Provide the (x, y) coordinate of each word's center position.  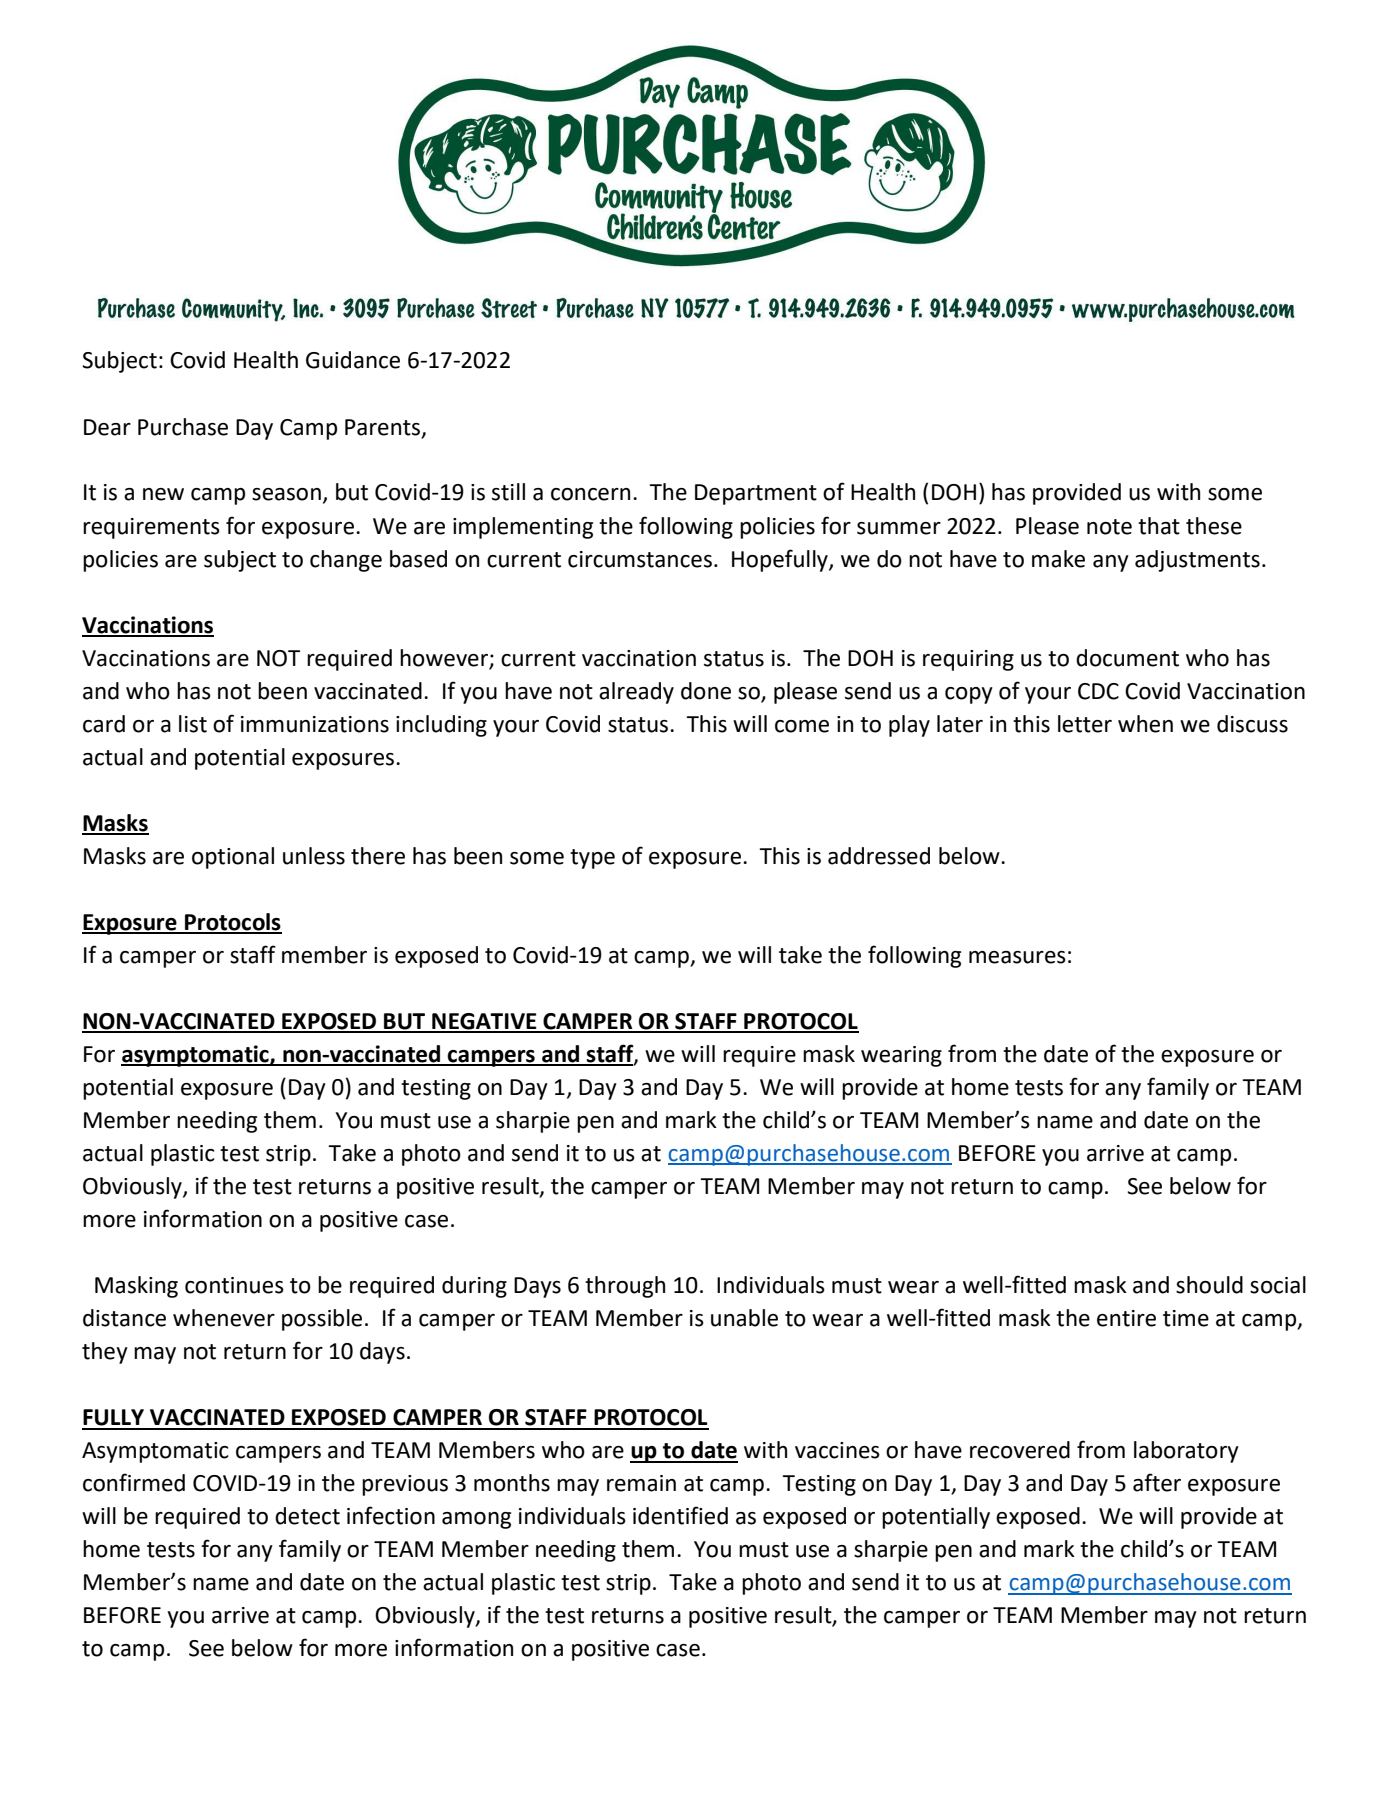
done (706, 691)
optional (233, 858)
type (592, 859)
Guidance (353, 360)
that (1159, 526)
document (1127, 658)
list (193, 724)
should (1209, 1285)
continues (234, 1285)
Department (756, 494)
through (625, 1287)
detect (307, 1516)
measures (1017, 957)
